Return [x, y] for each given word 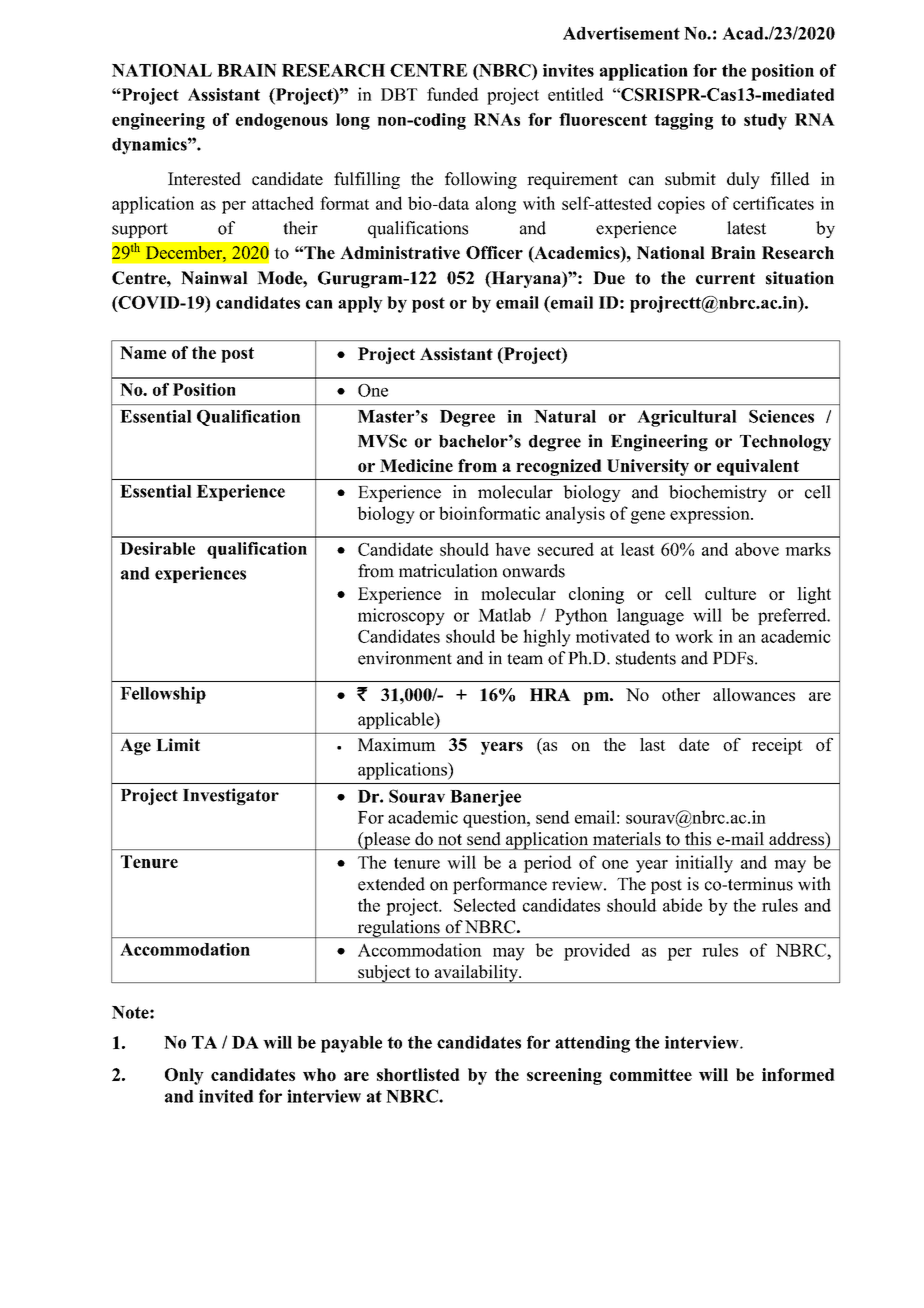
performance [500, 885]
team [525, 659]
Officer [494, 252]
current [725, 279]
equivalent [758, 467]
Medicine [416, 465]
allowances [754, 694]
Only [184, 1076]
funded [453, 94]
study [765, 121]
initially [704, 864]
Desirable [157, 548]
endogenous [282, 121]
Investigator [231, 796]
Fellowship [163, 695]
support [140, 230]
